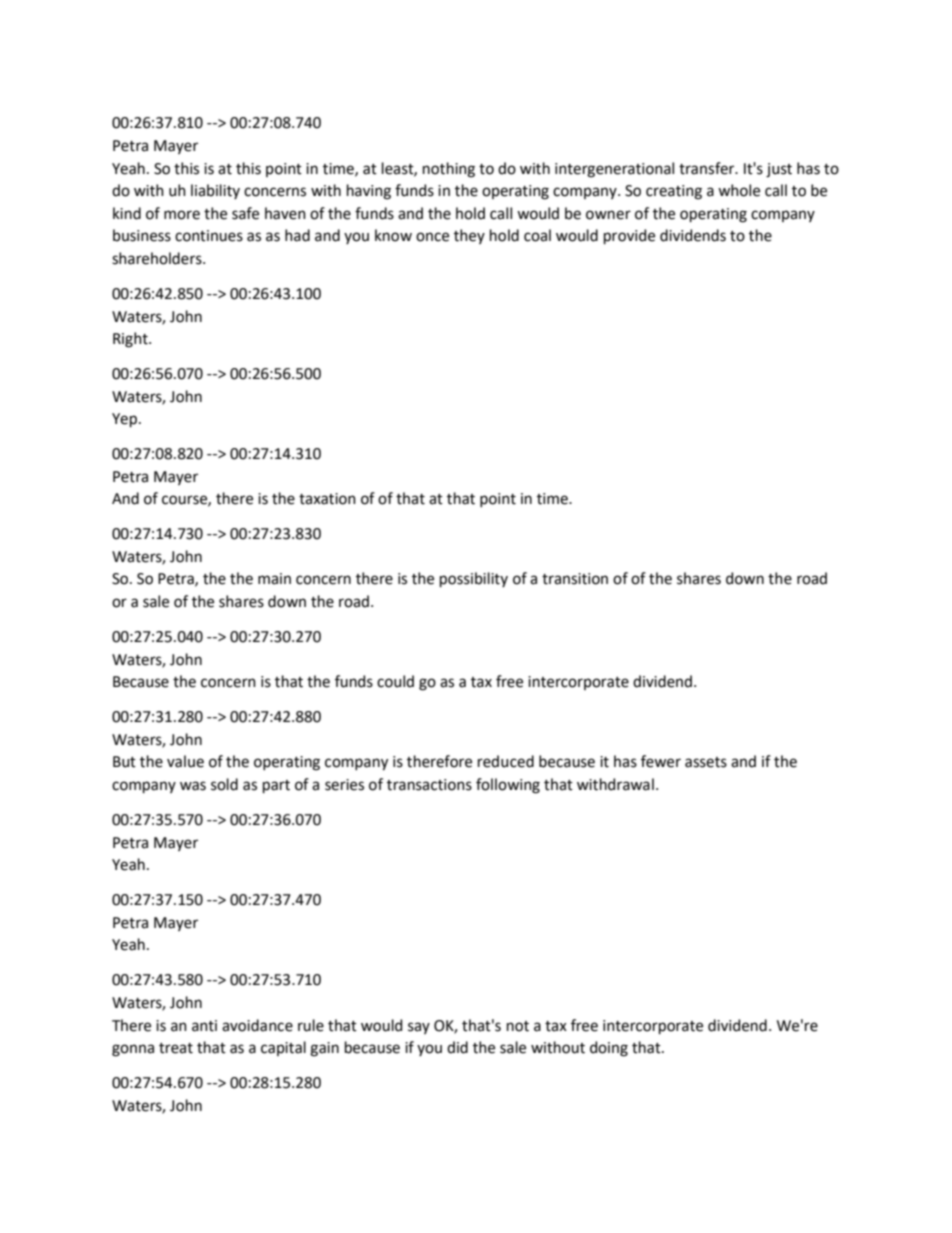  What do you see at coordinates (674, 192) in the document?
I see `creating` at bounding box center [674, 192].
